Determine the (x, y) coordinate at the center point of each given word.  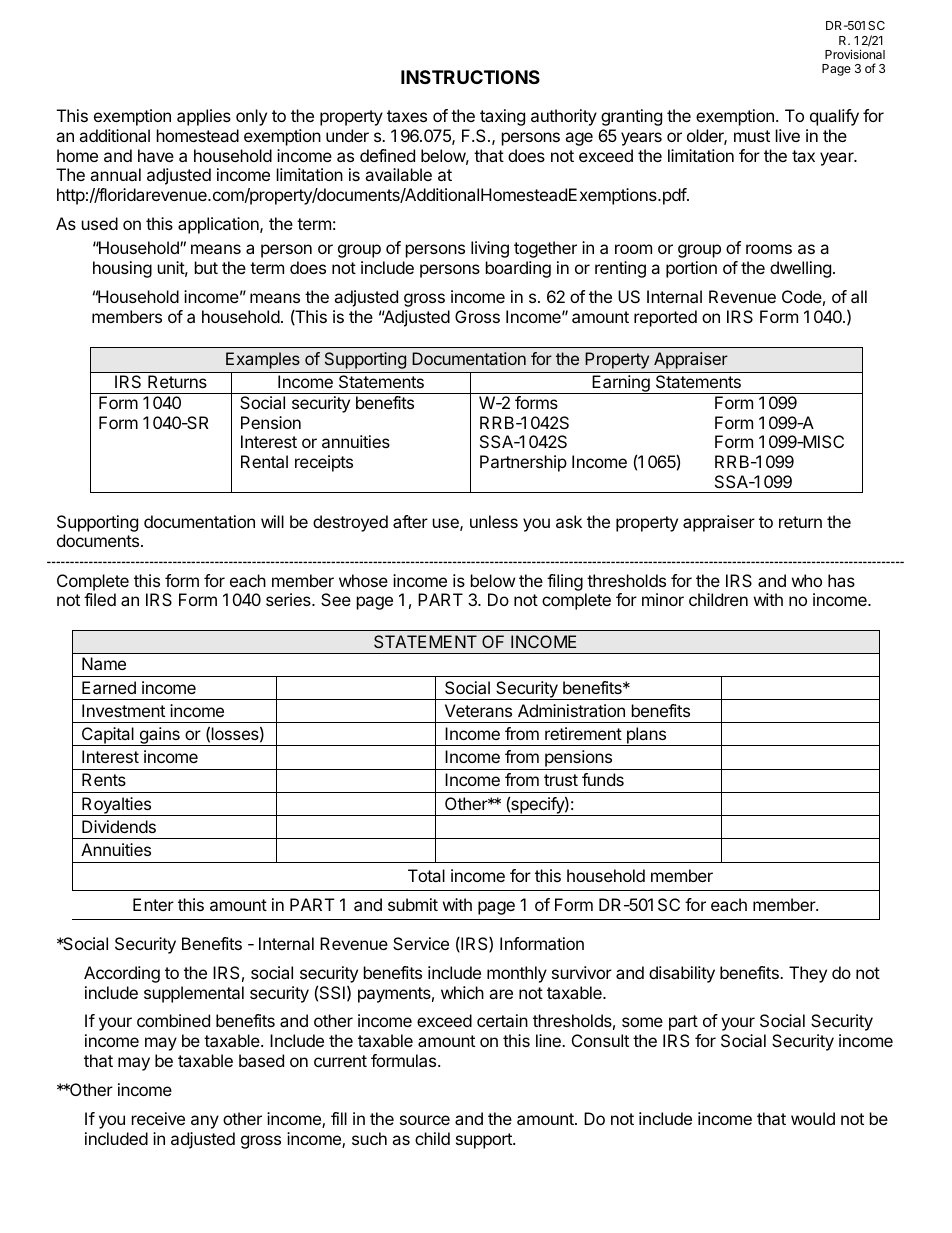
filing (565, 582)
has (841, 580)
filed (100, 599)
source (425, 1120)
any (205, 1122)
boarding (518, 269)
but (206, 267)
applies (204, 117)
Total (426, 875)
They (808, 974)
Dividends (119, 826)
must (752, 136)
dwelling (800, 269)
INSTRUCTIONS (470, 77)
